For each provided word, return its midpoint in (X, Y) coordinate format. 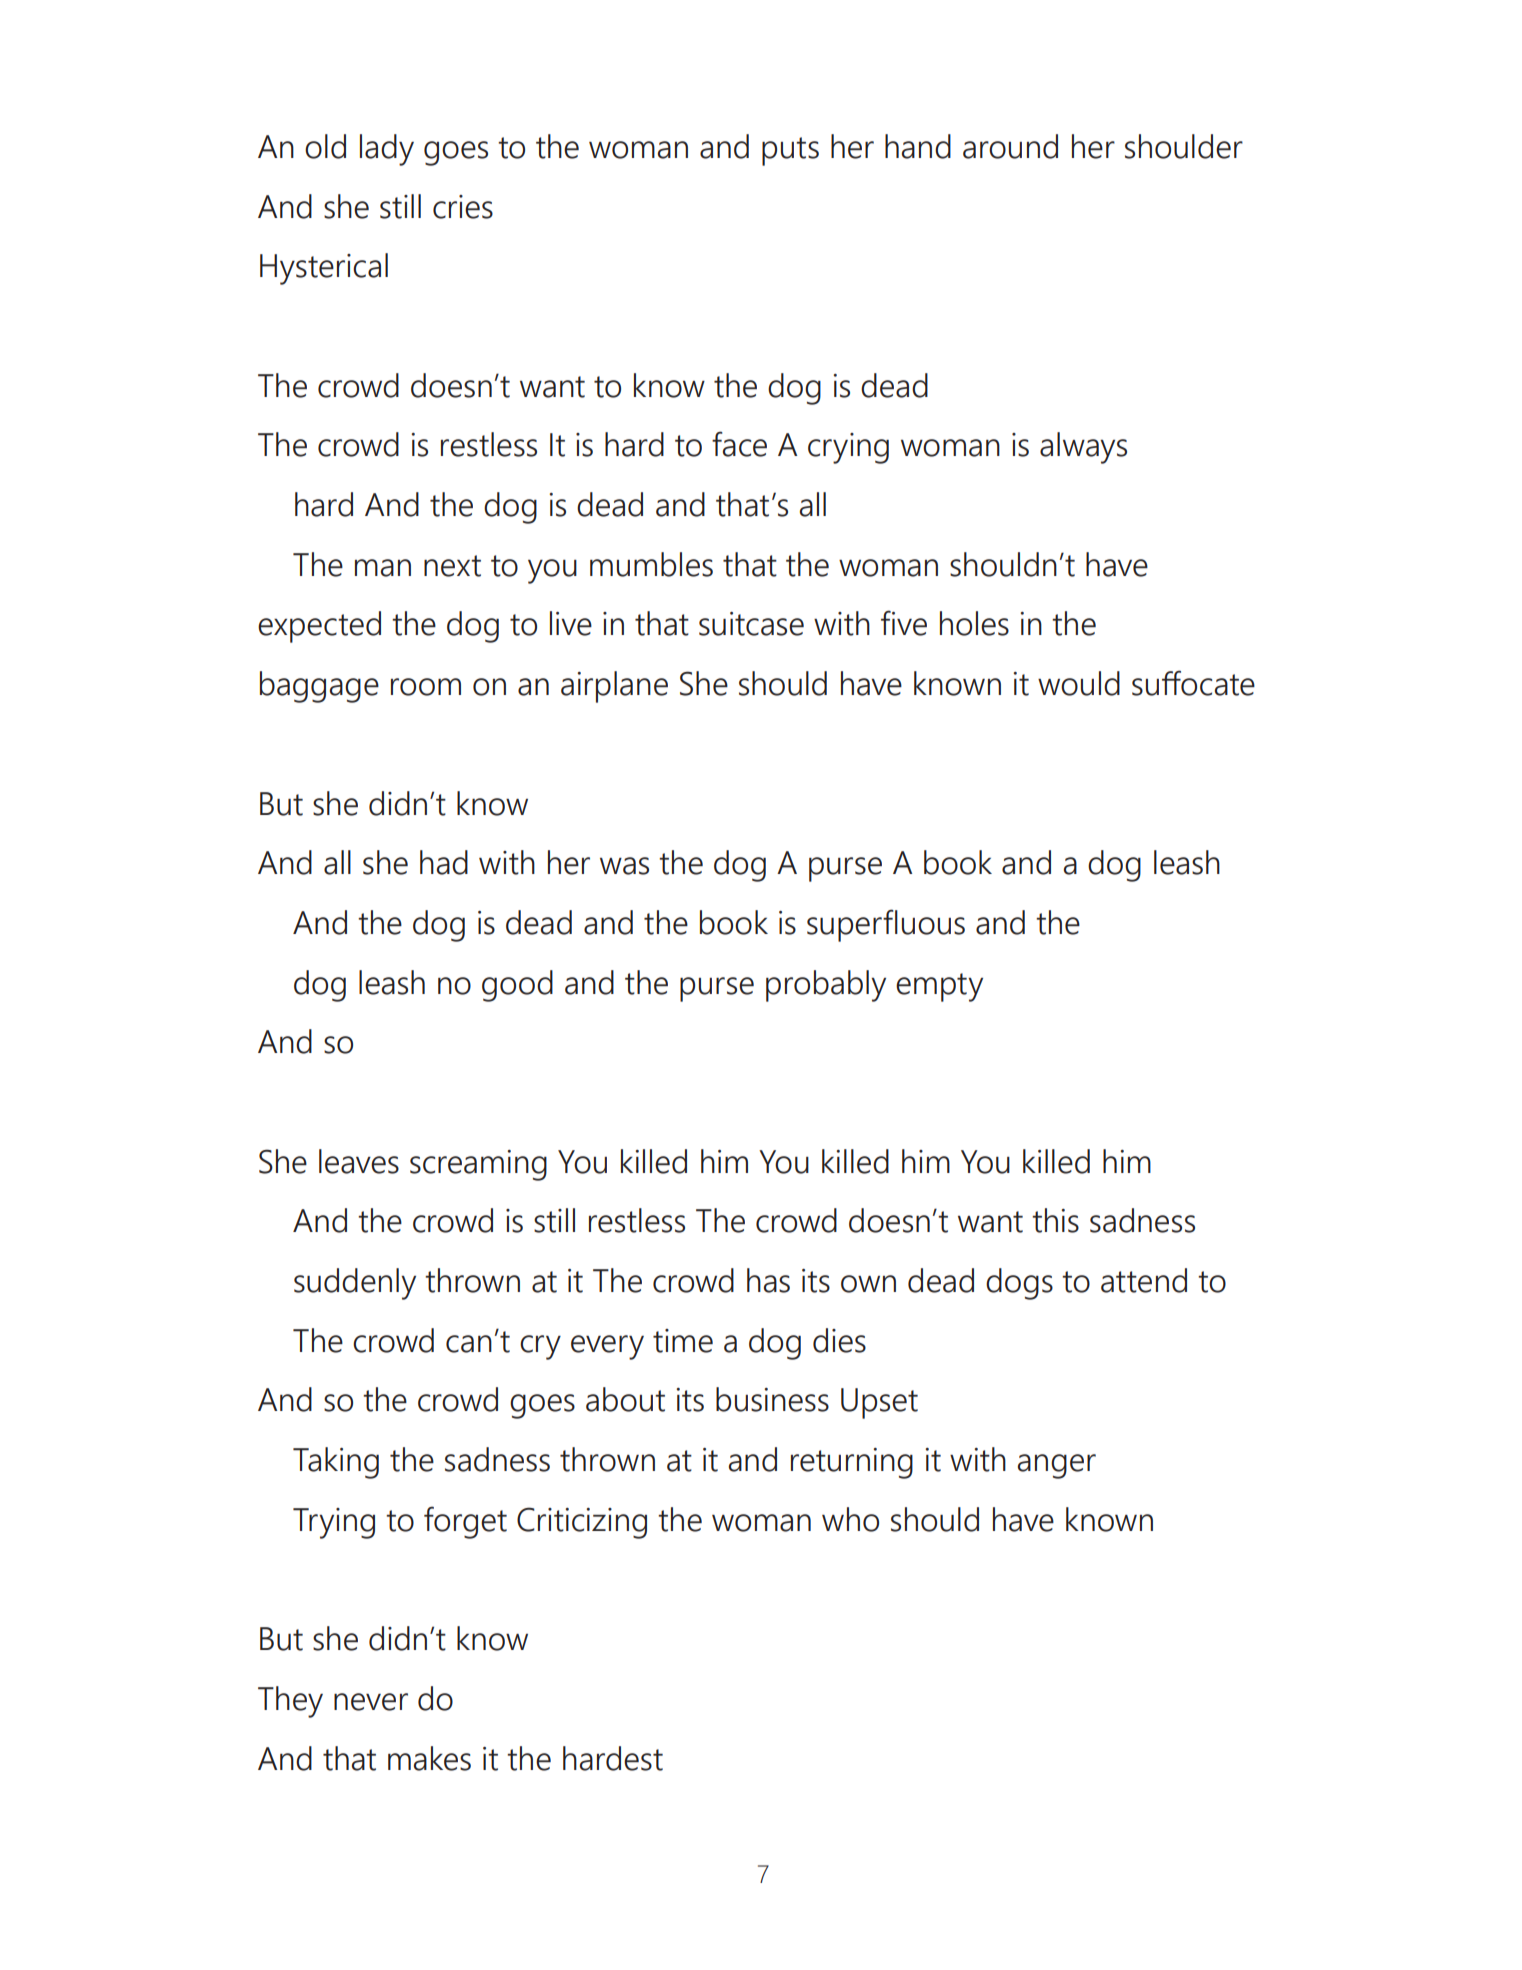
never (371, 1702)
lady (387, 150)
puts (790, 151)
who (850, 1519)
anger (1057, 1466)
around (1010, 146)
